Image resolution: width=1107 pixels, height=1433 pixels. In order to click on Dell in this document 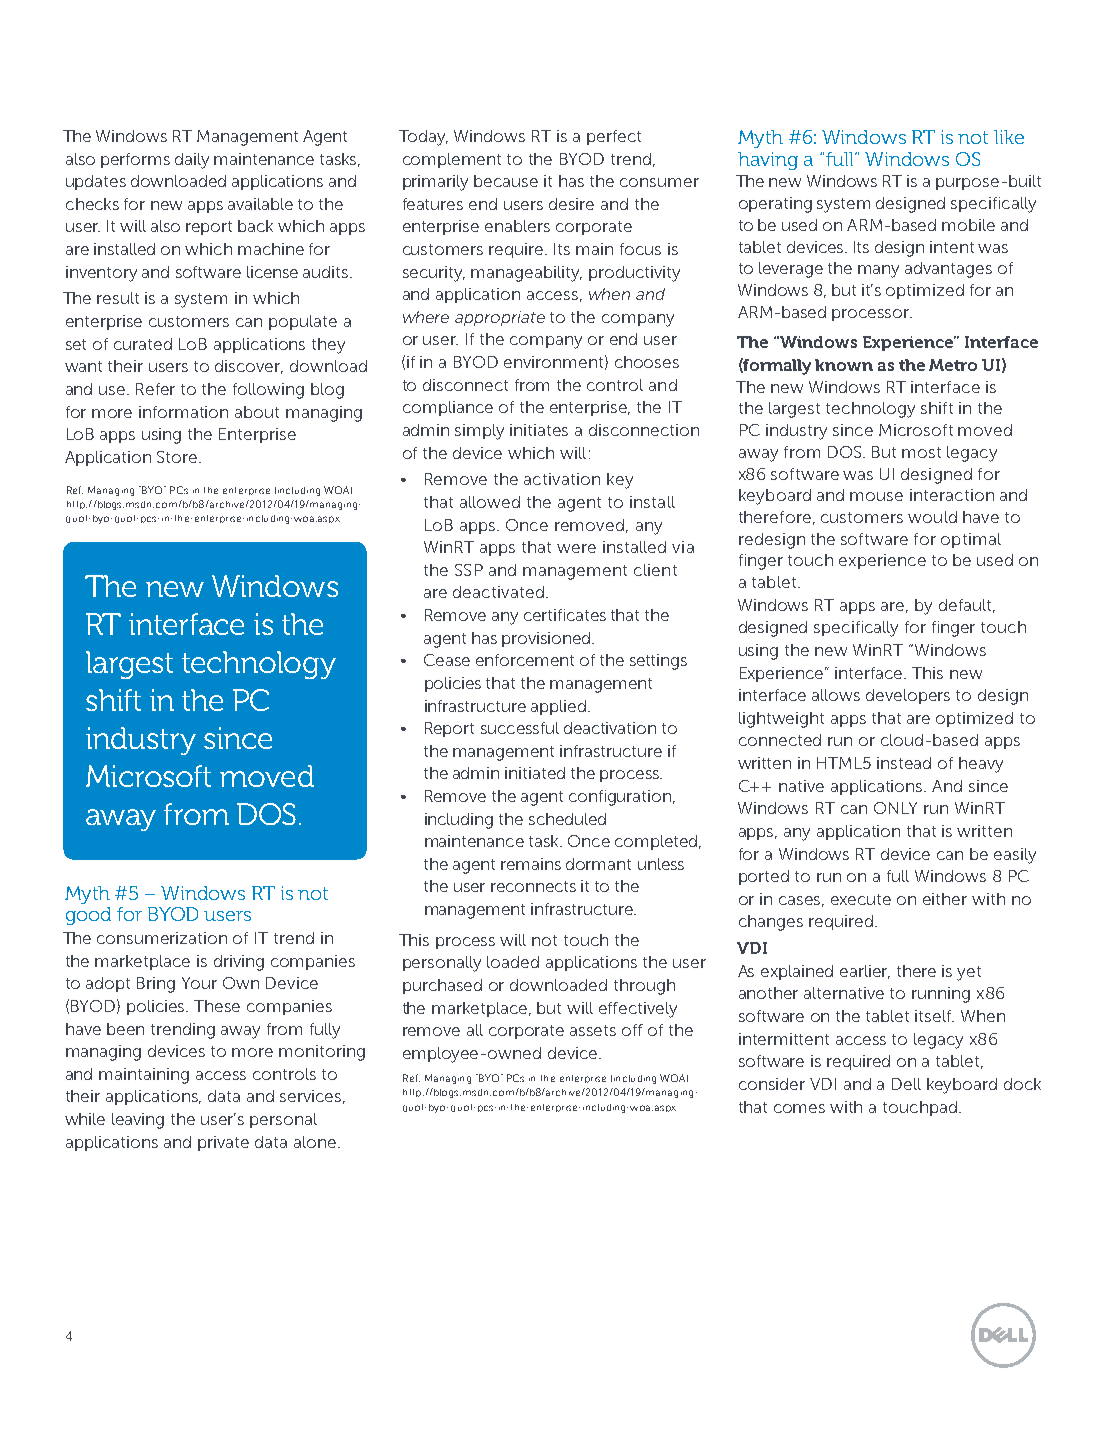, I will do `click(906, 1084)`.
